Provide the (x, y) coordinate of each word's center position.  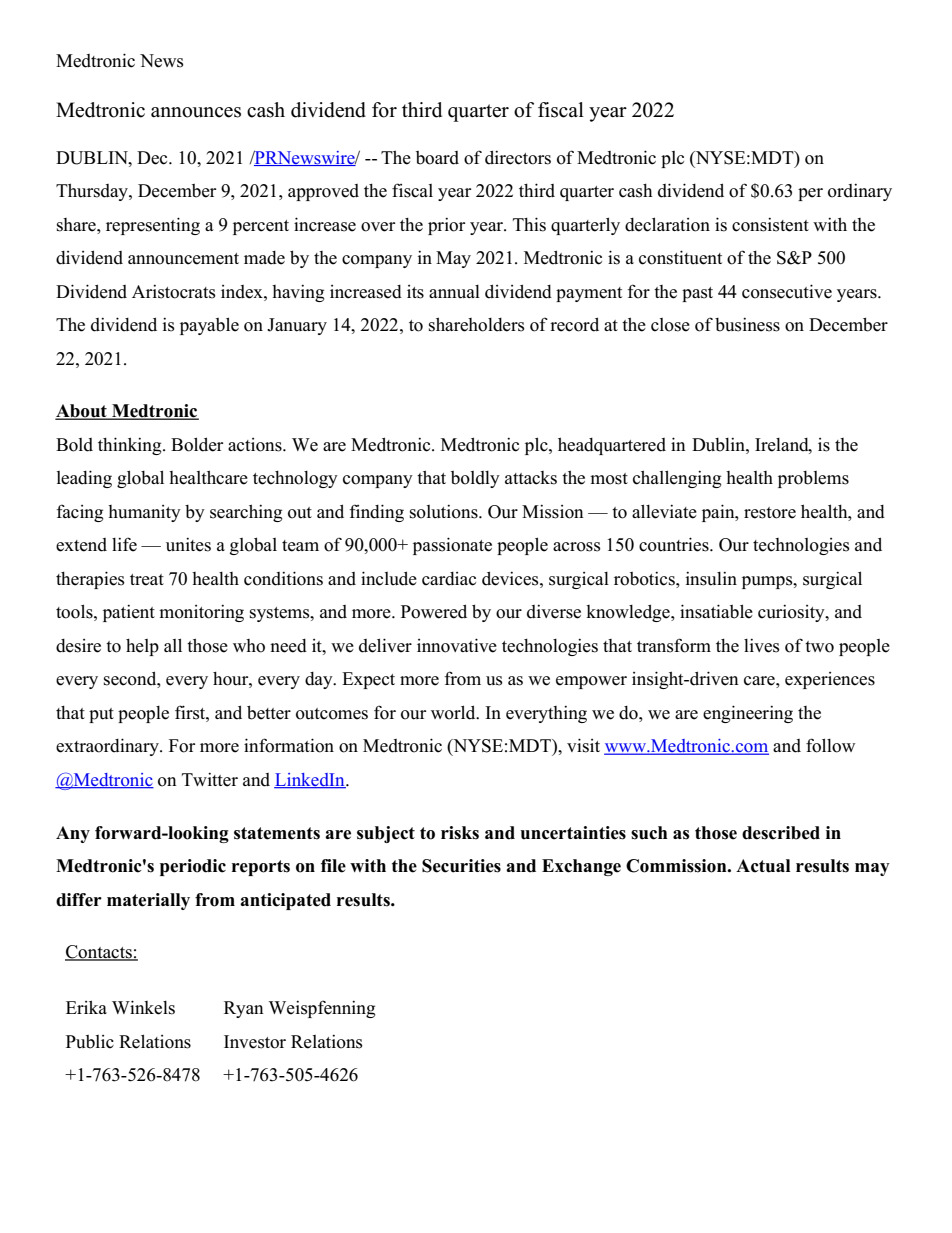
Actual (763, 866)
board (437, 158)
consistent (770, 224)
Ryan (244, 1009)
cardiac (449, 579)
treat (147, 580)
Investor (255, 1042)
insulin (711, 578)
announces (196, 112)
